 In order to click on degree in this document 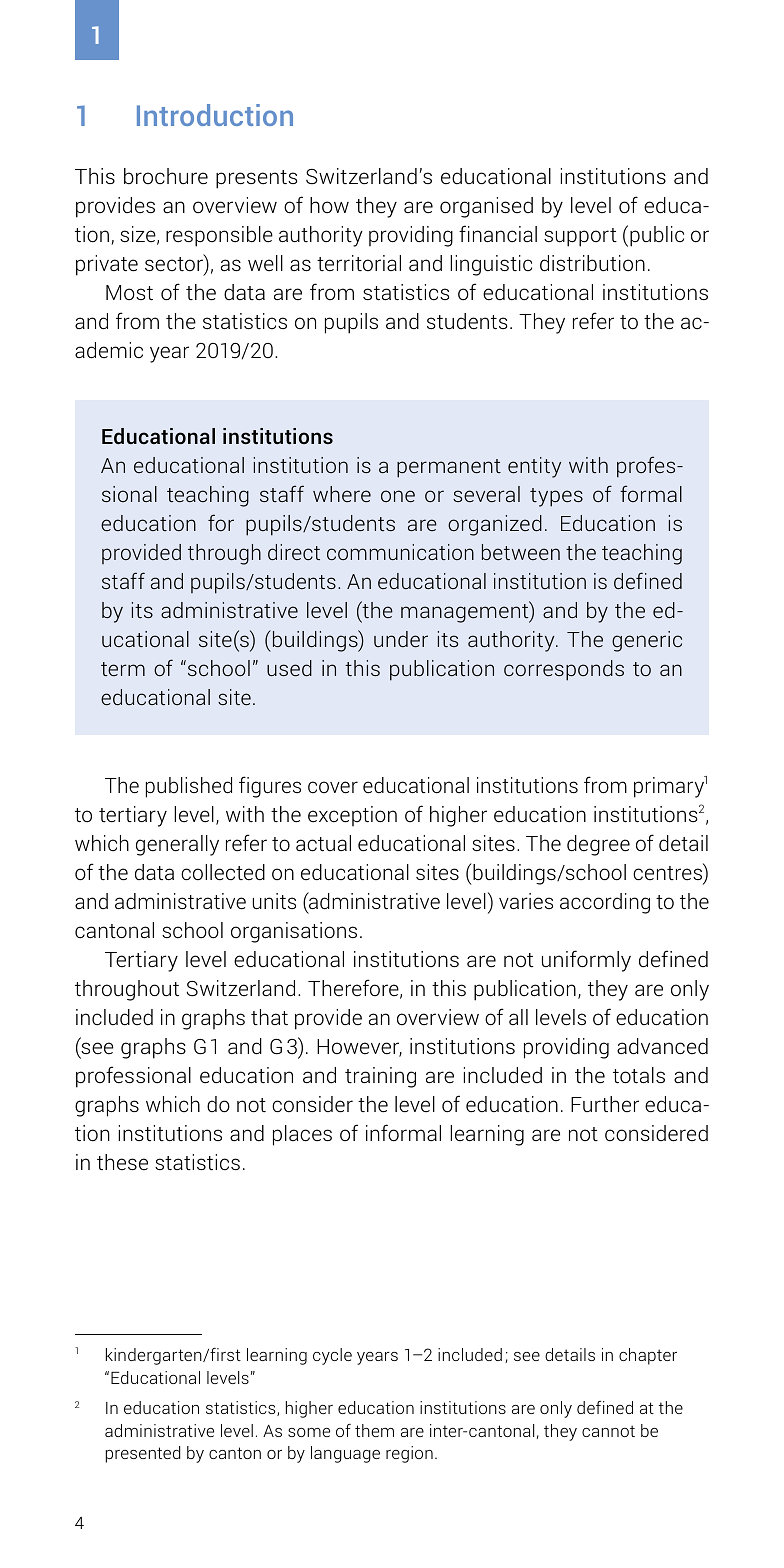, I will do `click(598, 845)`.
